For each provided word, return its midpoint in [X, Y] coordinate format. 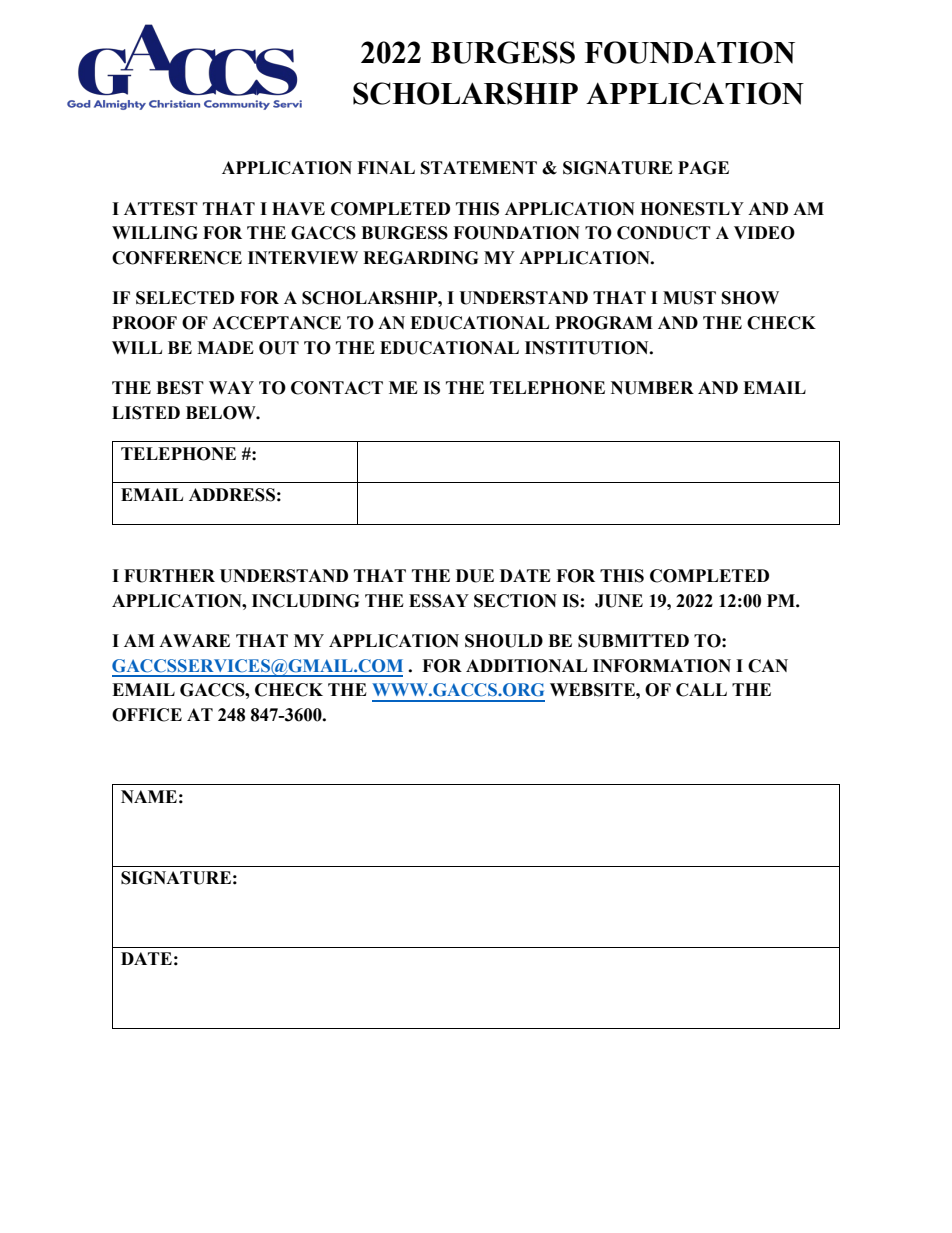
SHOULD [504, 641]
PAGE [703, 168]
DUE [475, 576]
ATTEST [161, 209]
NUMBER [652, 388]
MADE [225, 347]
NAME [149, 796]
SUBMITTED [633, 641]
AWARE [194, 640]
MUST [689, 298]
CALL [701, 690]
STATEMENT [479, 168]
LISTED [146, 413]
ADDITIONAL [526, 666]
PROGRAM [604, 323]
